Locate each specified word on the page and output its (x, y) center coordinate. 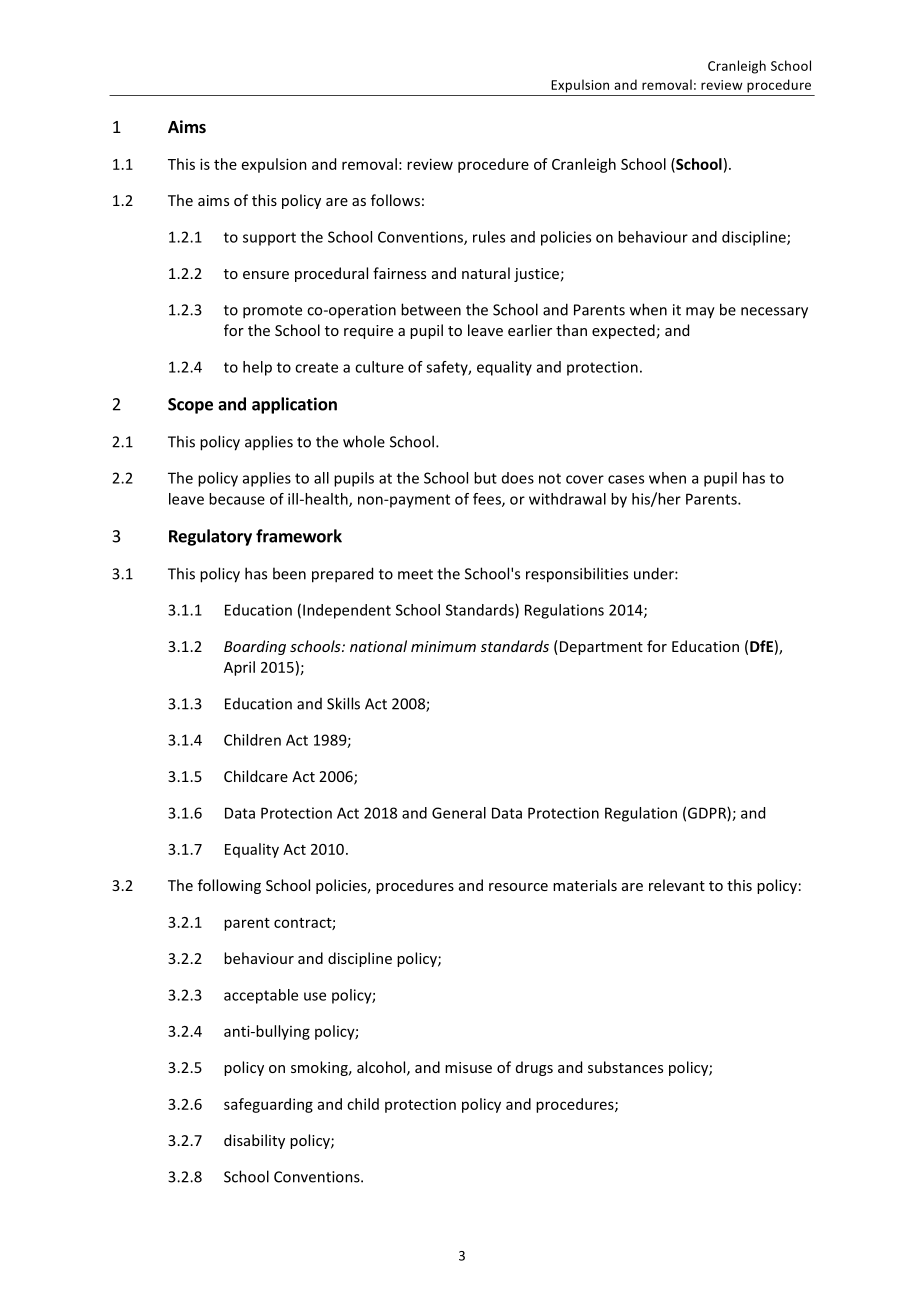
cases (626, 479)
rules (489, 237)
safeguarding (268, 1105)
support (269, 239)
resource (518, 887)
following (229, 886)
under (655, 573)
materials (585, 885)
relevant (677, 885)
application (294, 405)
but (485, 478)
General (459, 813)
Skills (343, 703)
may (700, 313)
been (289, 573)
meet (415, 574)
